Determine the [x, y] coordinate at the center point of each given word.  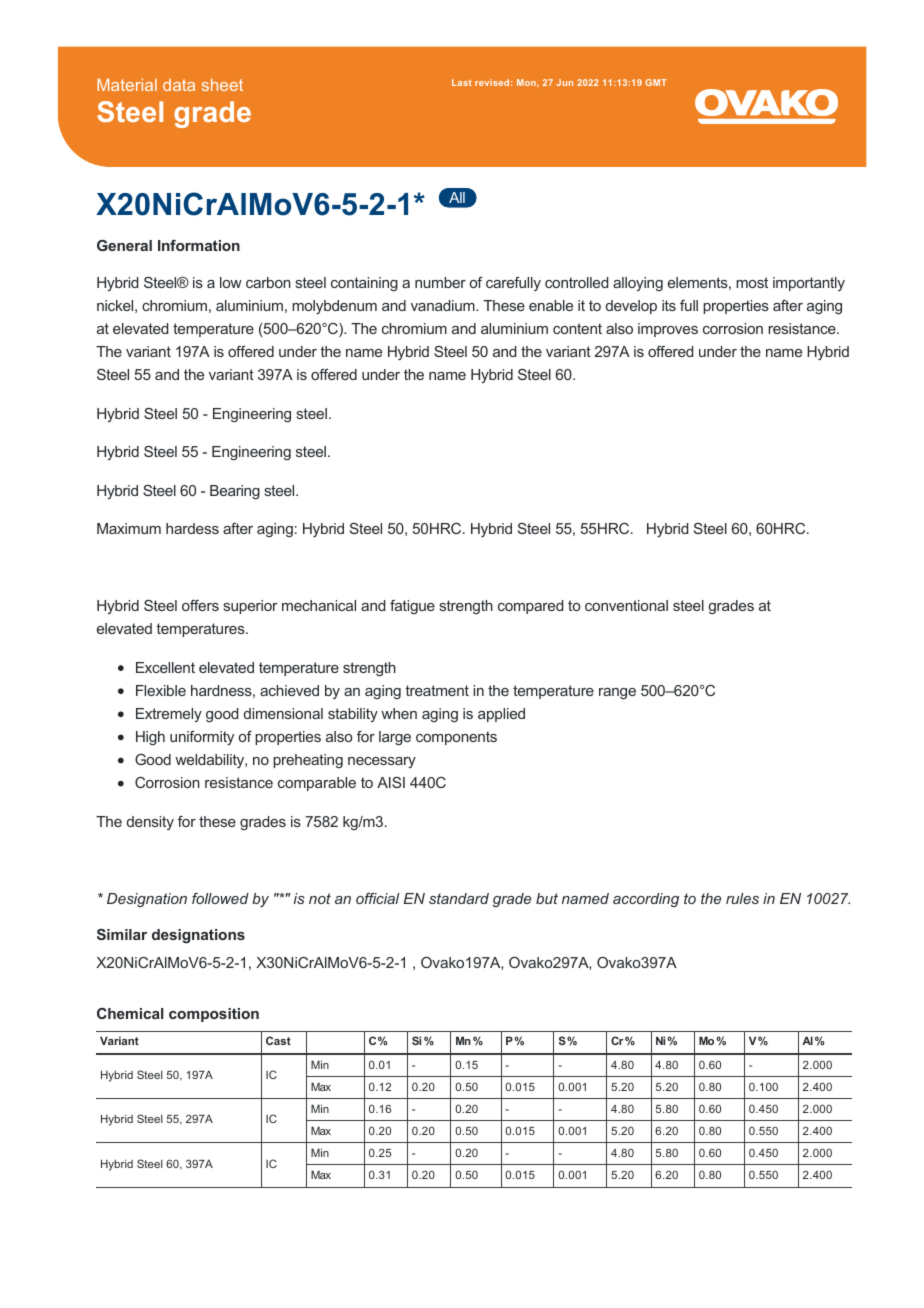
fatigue [412, 607]
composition [214, 1015]
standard [459, 898]
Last [462, 82]
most [752, 282]
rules [742, 898]
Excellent [165, 667]
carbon [268, 282]
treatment [437, 690]
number [440, 282]
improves [668, 330]
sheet [222, 85]
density [150, 823]
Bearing [235, 492]
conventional [626, 605]
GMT [656, 82]
